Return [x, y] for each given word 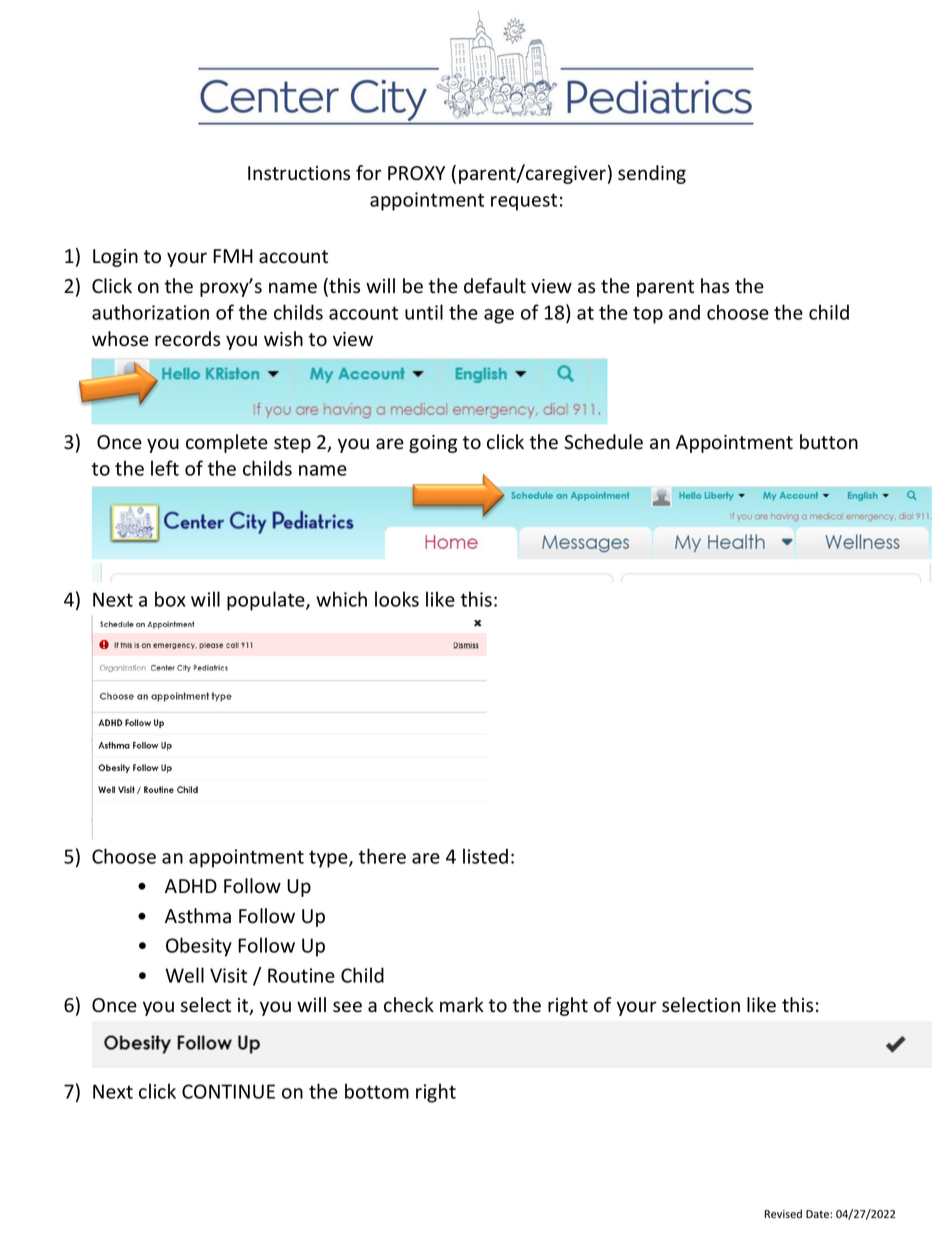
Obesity [199, 947]
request [524, 202]
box [170, 599]
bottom [377, 1091]
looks [397, 599]
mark [462, 1005]
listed [485, 856]
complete [227, 443]
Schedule [603, 442]
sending [652, 174]
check [409, 1005]
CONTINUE [228, 1091]
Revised [783, 1214]
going [433, 444]
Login [115, 258]
